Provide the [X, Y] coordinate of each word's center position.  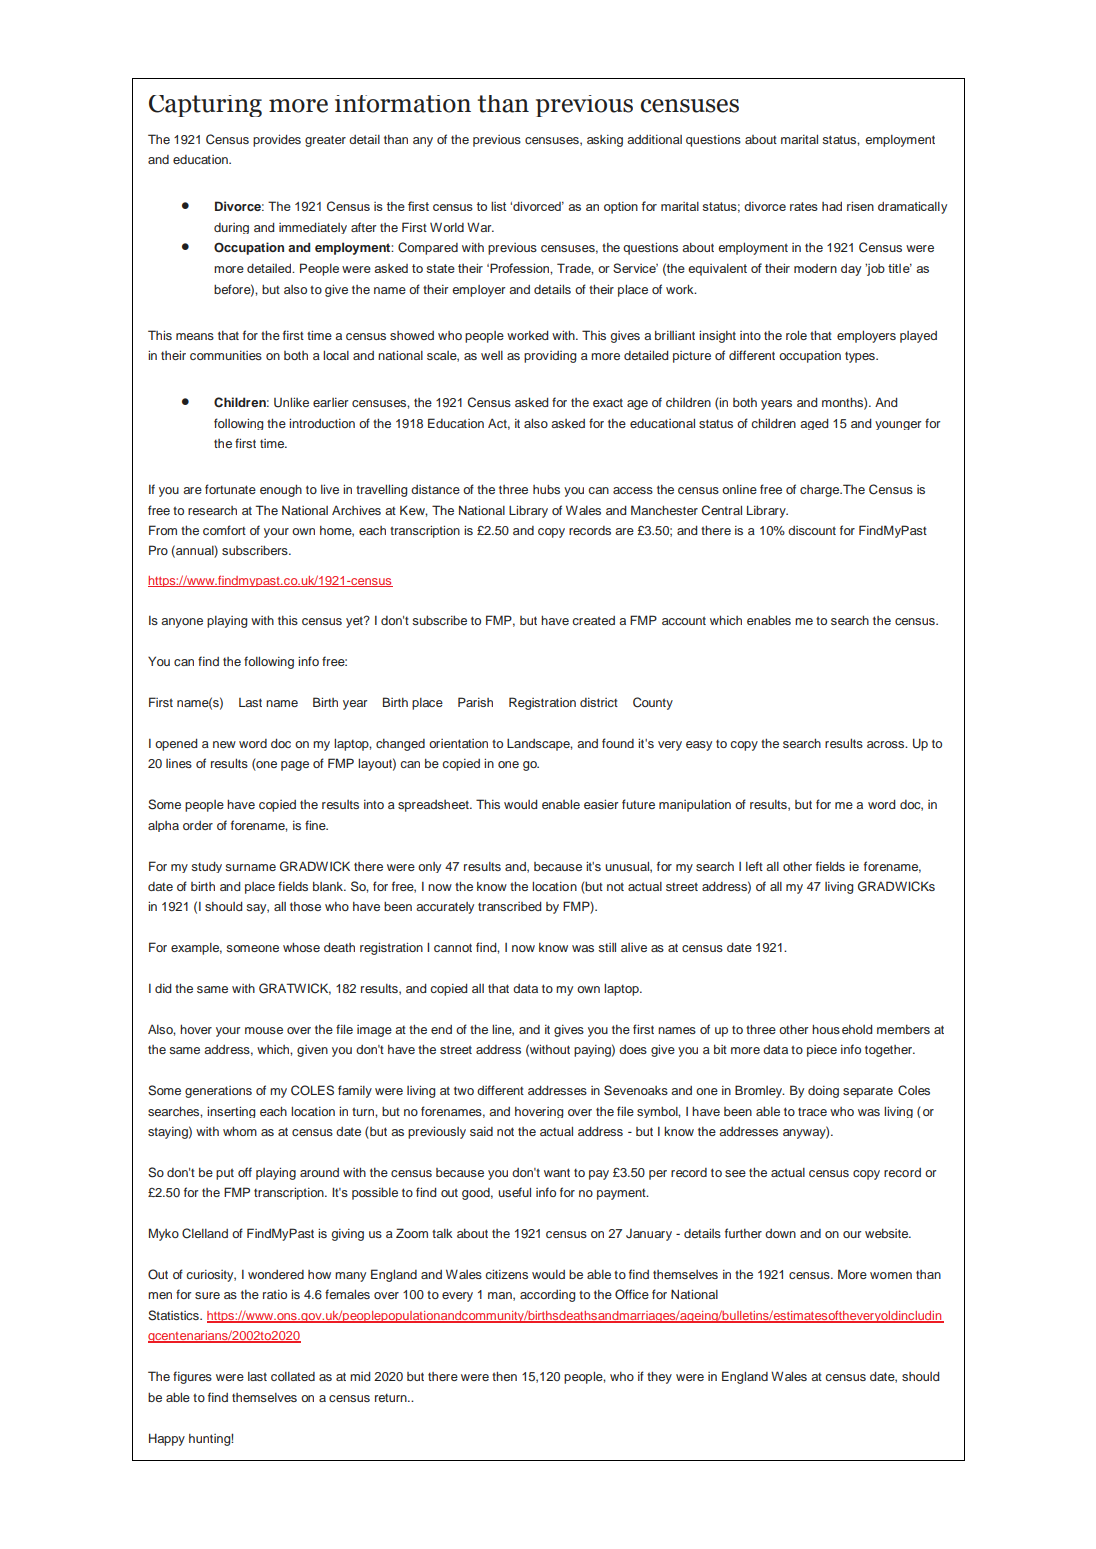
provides [277, 140]
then [504, 1376]
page [295, 766]
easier [601, 804]
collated [293, 1376]
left [754, 866]
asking [605, 141]
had [832, 206]
